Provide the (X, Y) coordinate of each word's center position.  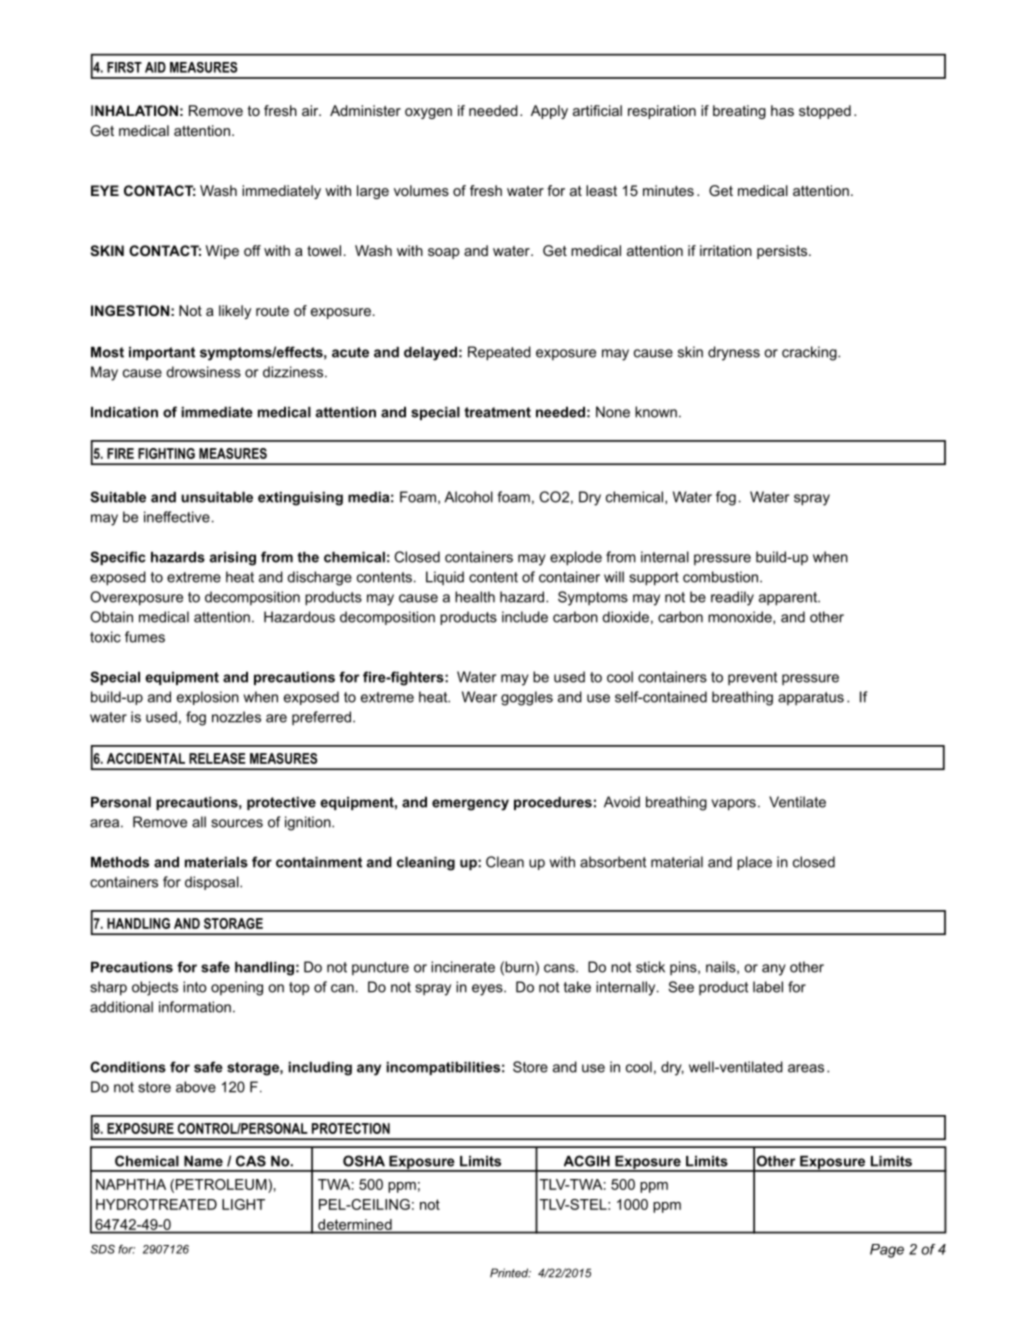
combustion (722, 577)
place (754, 863)
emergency (470, 805)
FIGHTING (166, 453)
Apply (549, 112)
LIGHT (243, 1204)
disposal (213, 883)
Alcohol (468, 497)
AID (155, 67)
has (782, 110)
